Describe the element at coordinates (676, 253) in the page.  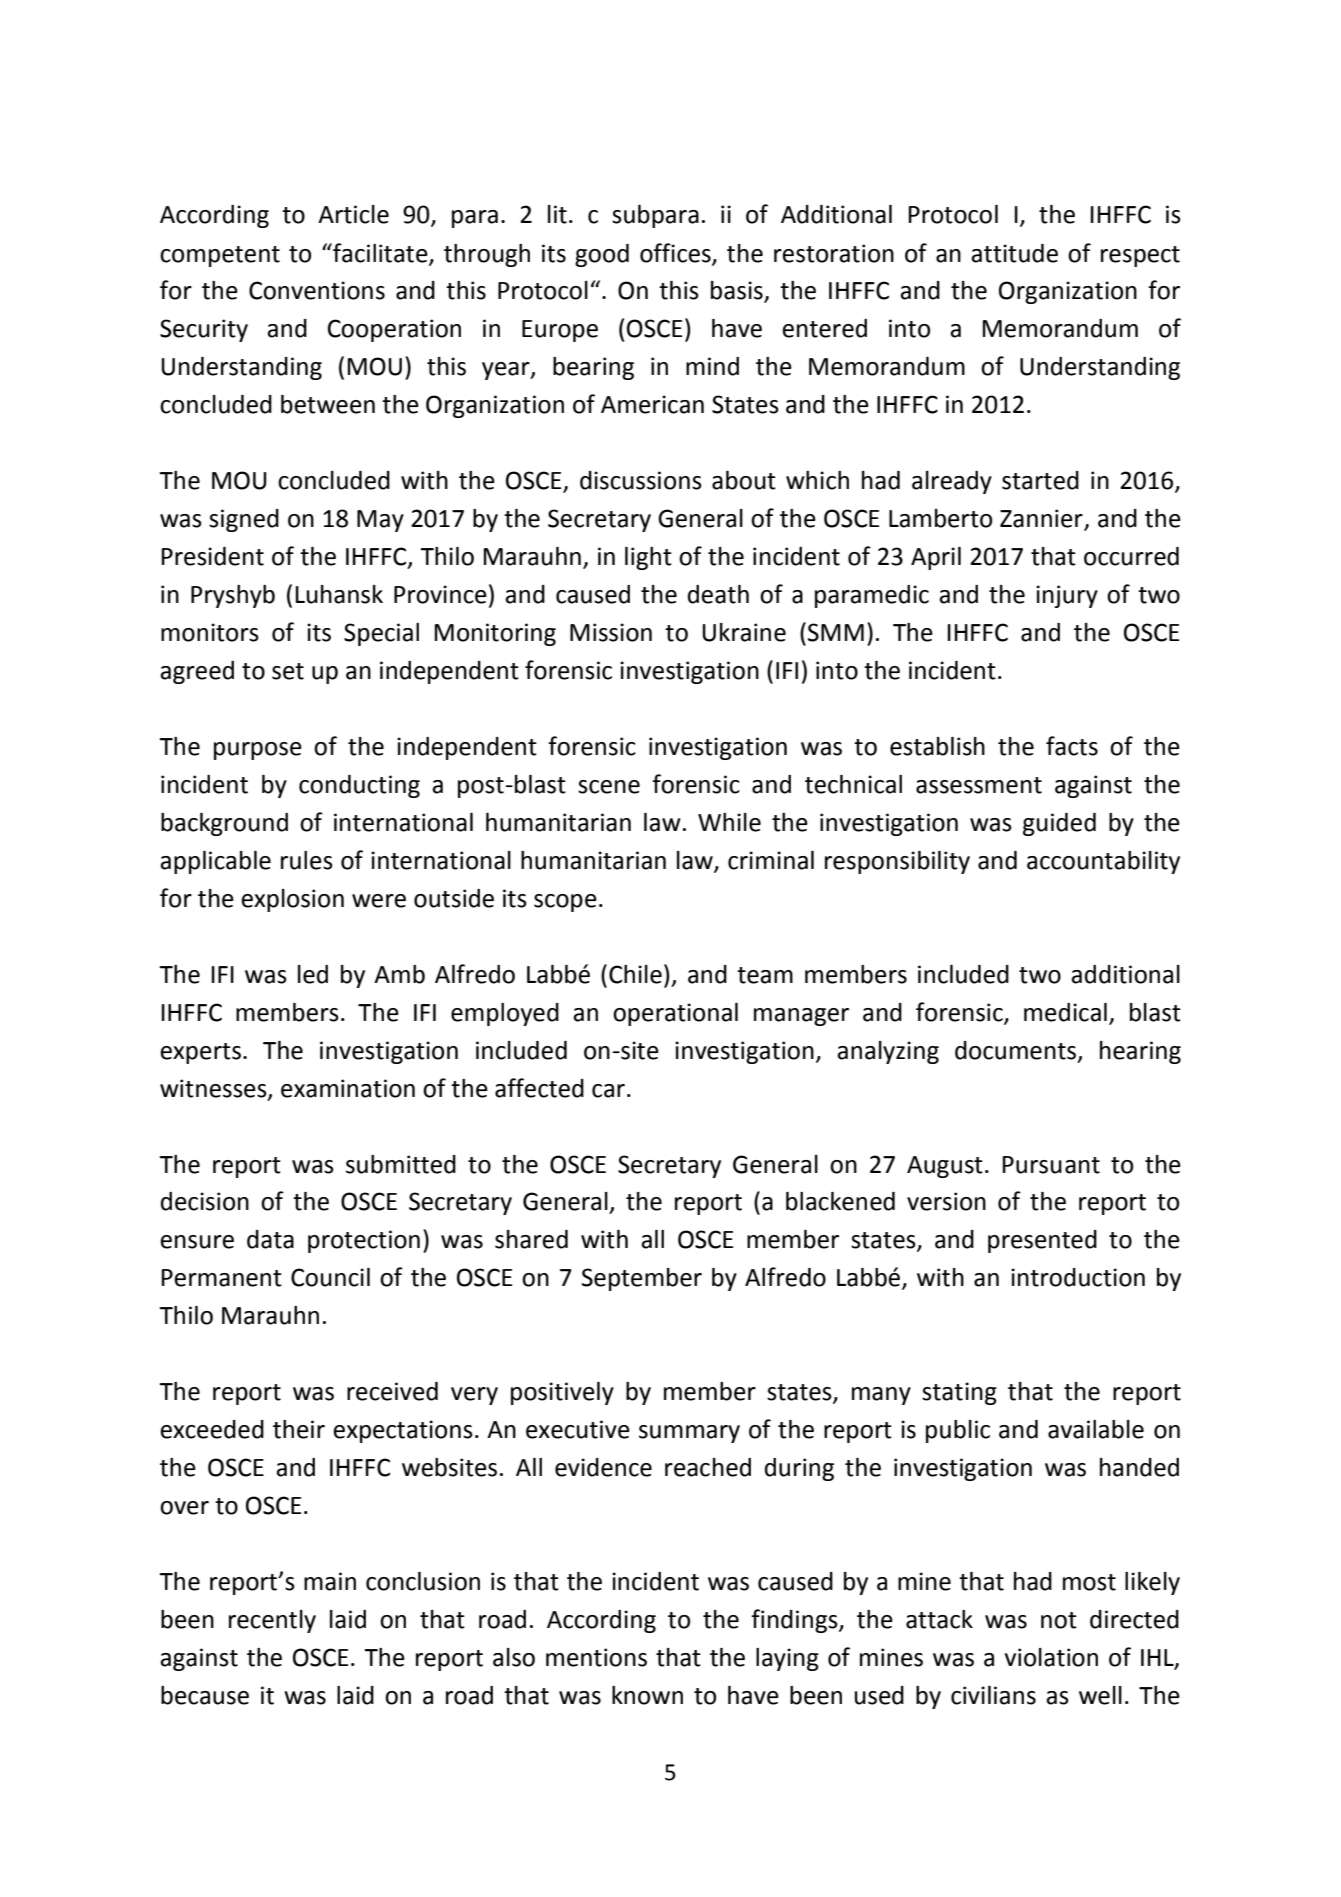
I see `offices` at that location.
